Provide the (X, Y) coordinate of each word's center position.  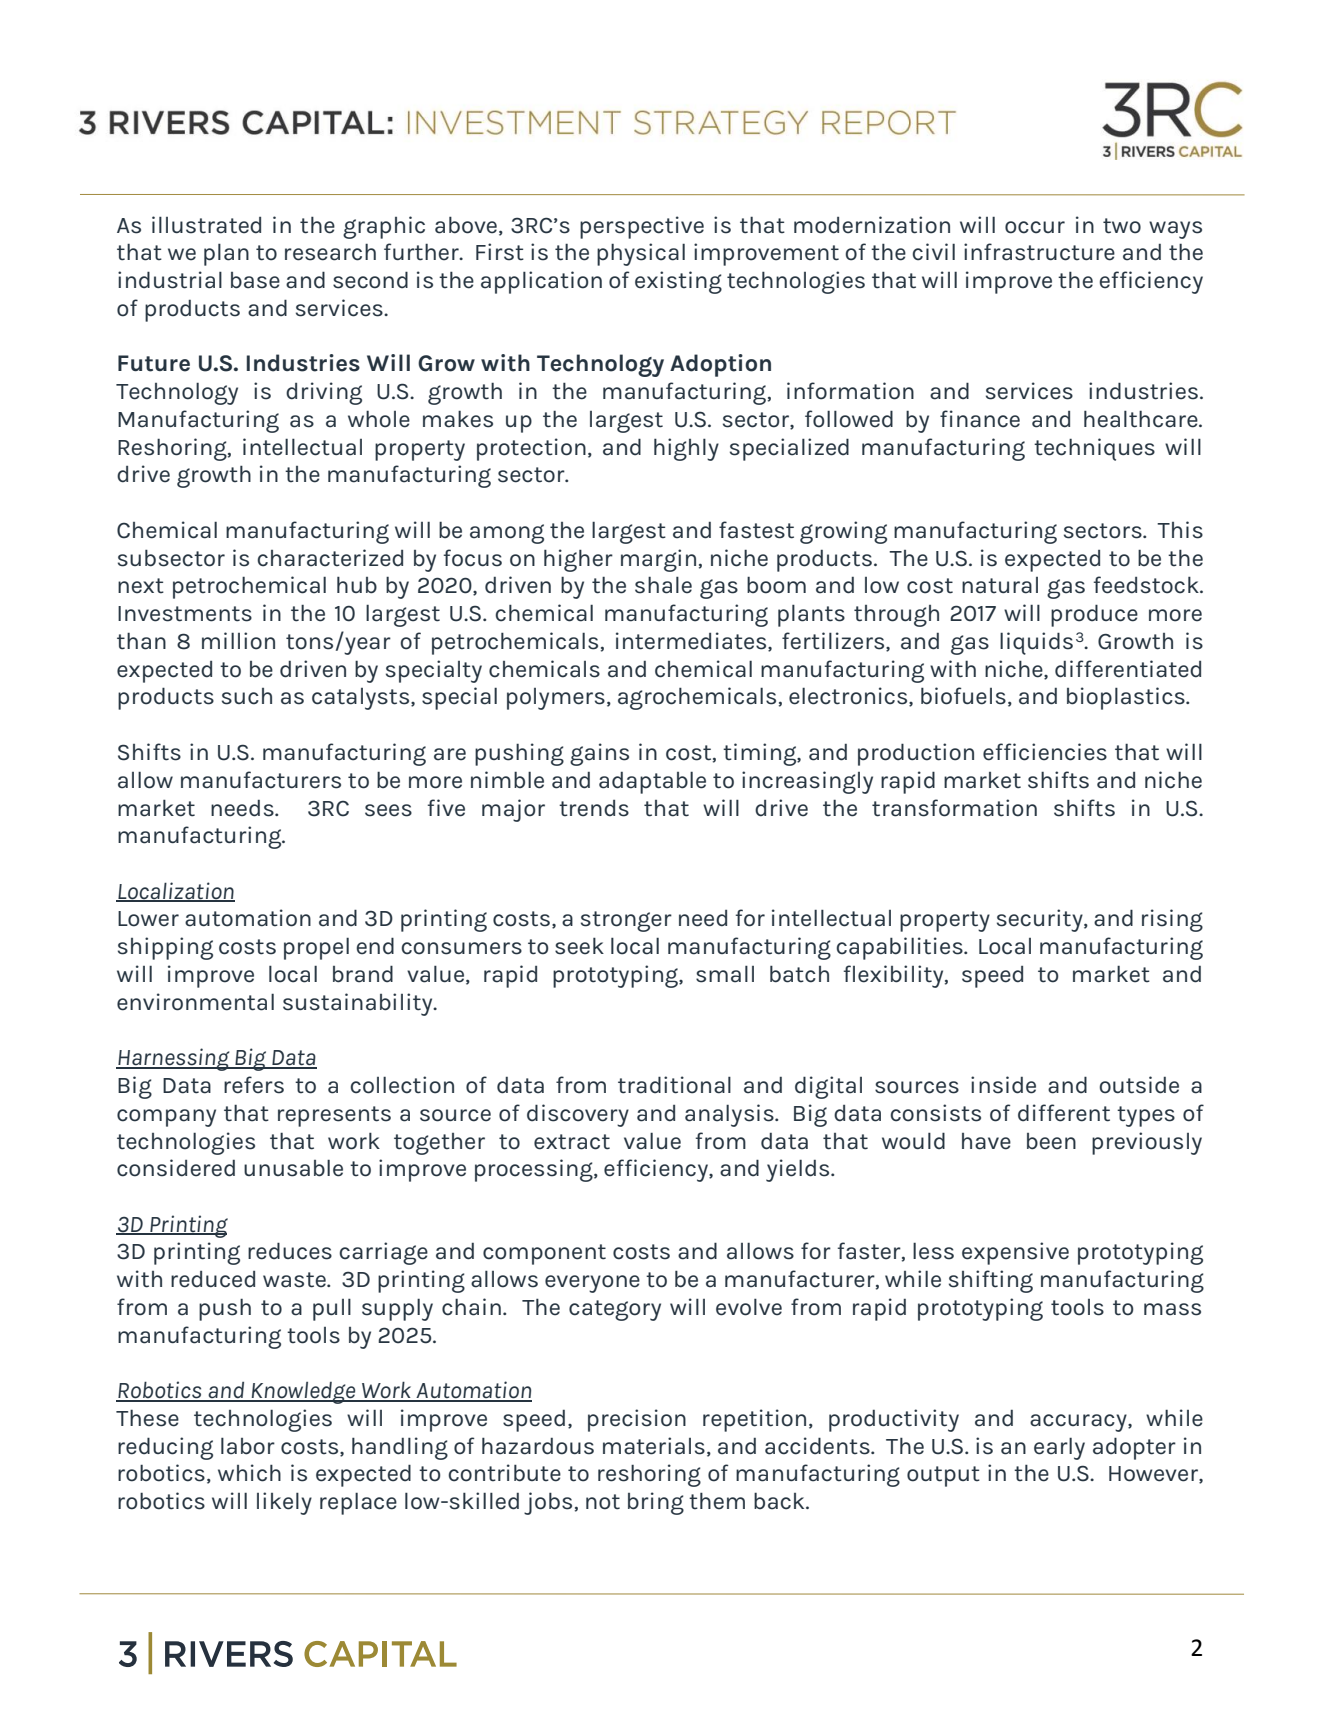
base (255, 280)
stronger (626, 921)
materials (654, 1446)
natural (1000, 585)
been (1051, 1141)
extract (572, 1142)
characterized (330, 558)
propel (316, 948)
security (1041, 920)
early (1059, 1448)
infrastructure (1039, 252)
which (249, 1473)
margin (658, 560)
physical (641, 254)
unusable (293, 1168)
